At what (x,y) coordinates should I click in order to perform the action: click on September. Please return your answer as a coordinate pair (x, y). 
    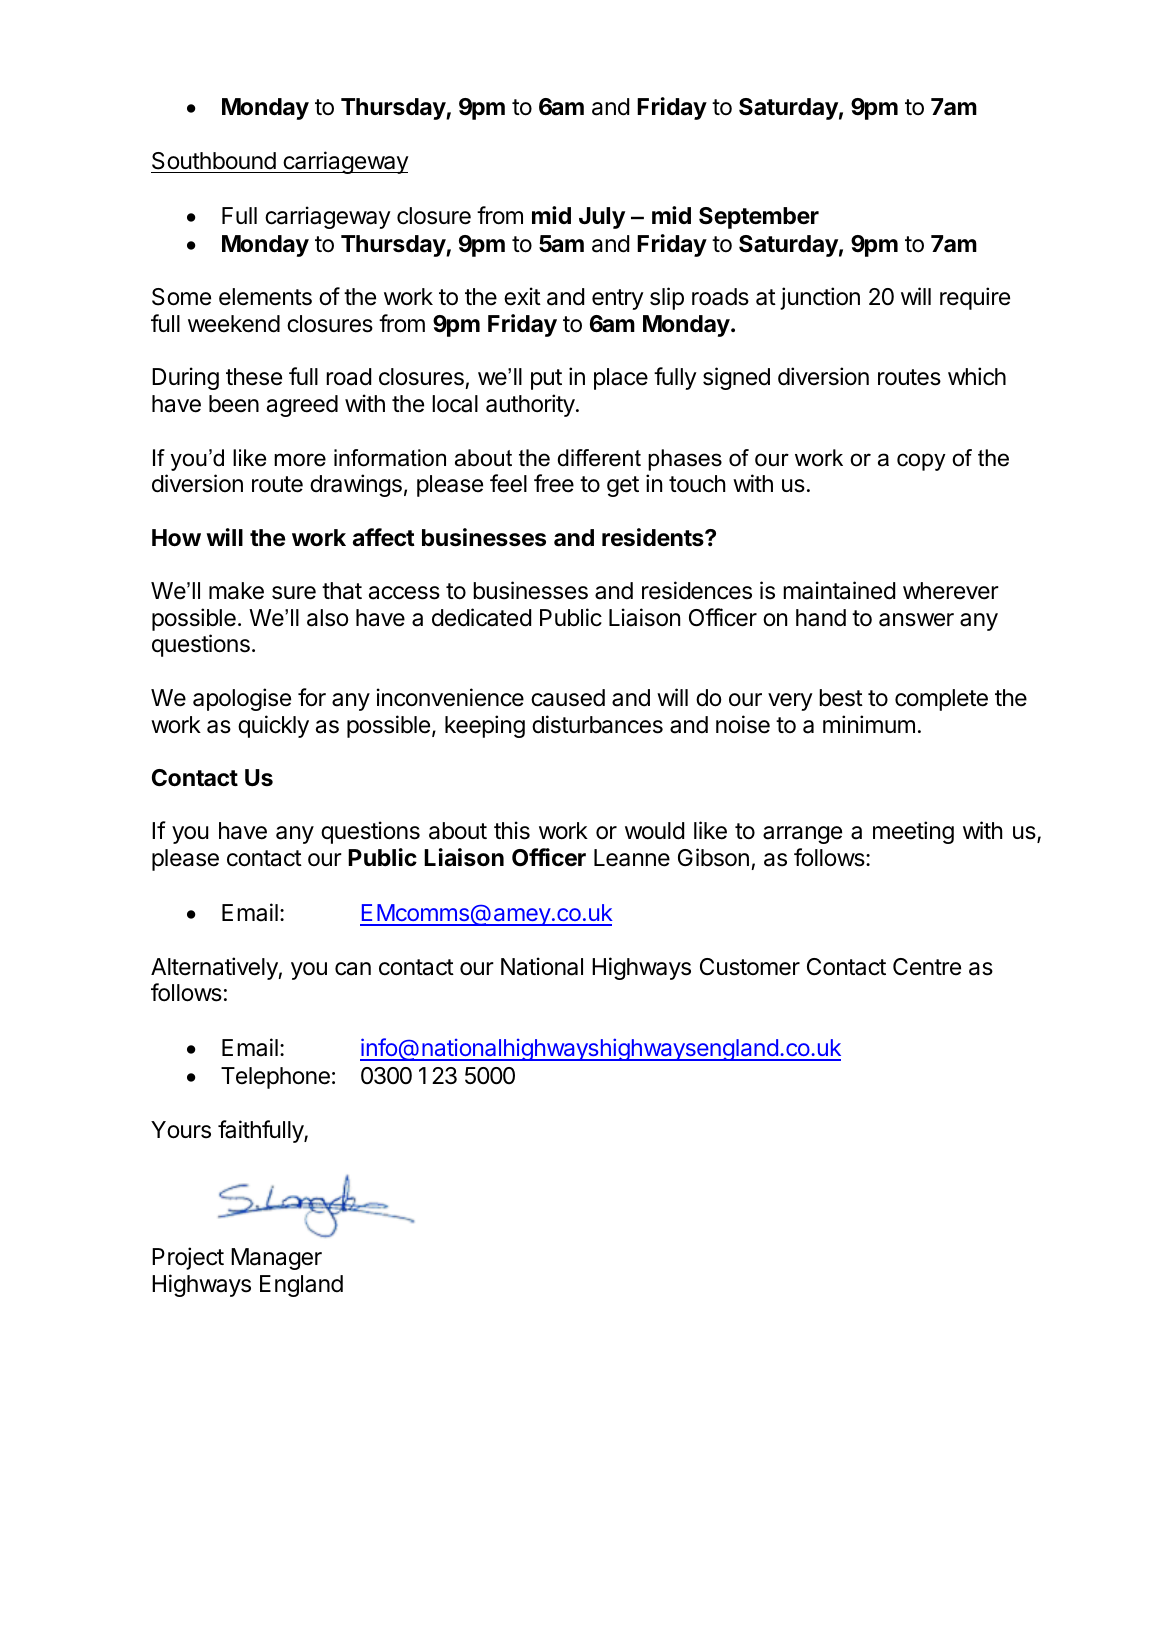
    Looking at the image, I should click on (759, 218).
